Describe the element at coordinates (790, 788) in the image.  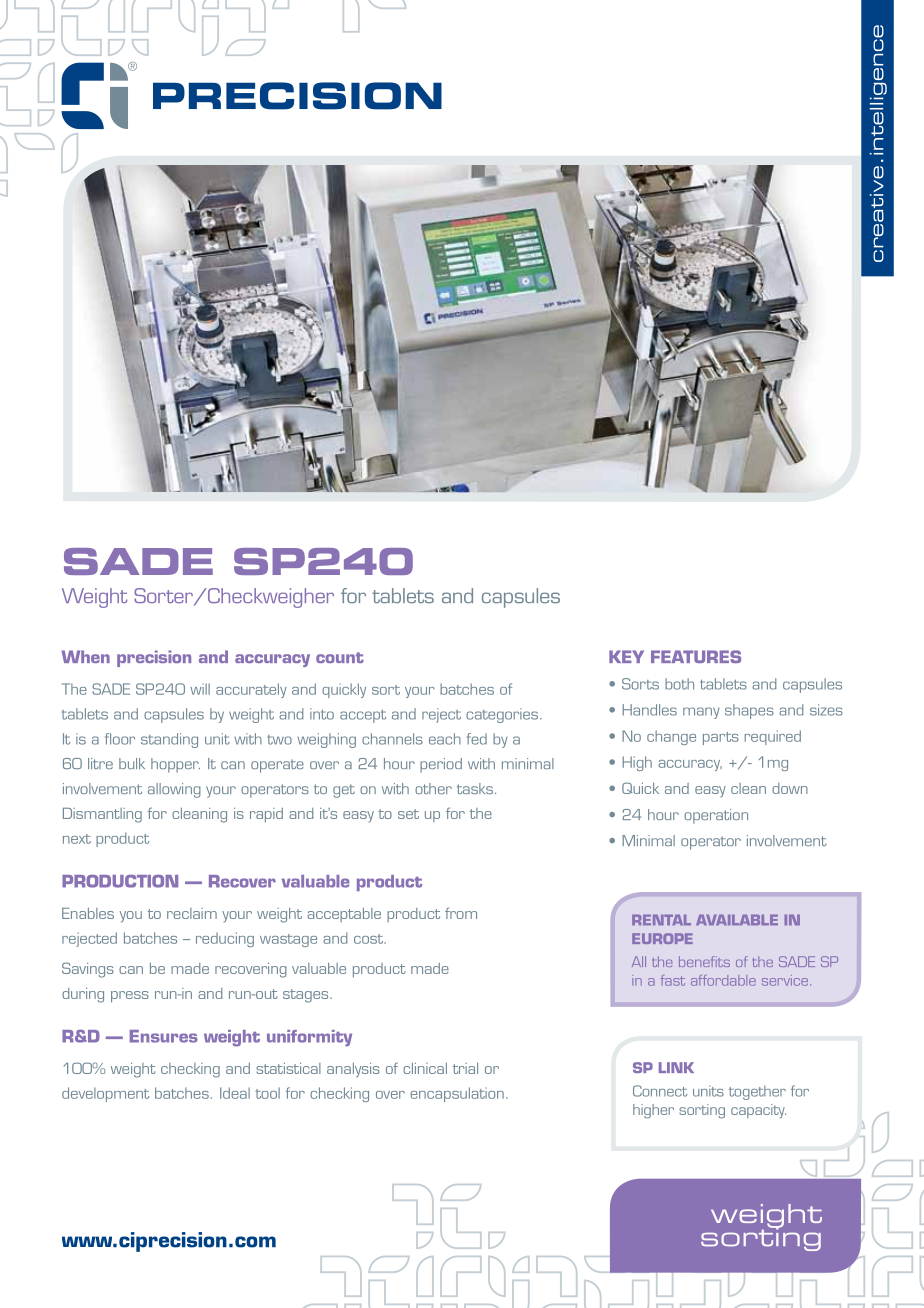
I see `down` at that location.
